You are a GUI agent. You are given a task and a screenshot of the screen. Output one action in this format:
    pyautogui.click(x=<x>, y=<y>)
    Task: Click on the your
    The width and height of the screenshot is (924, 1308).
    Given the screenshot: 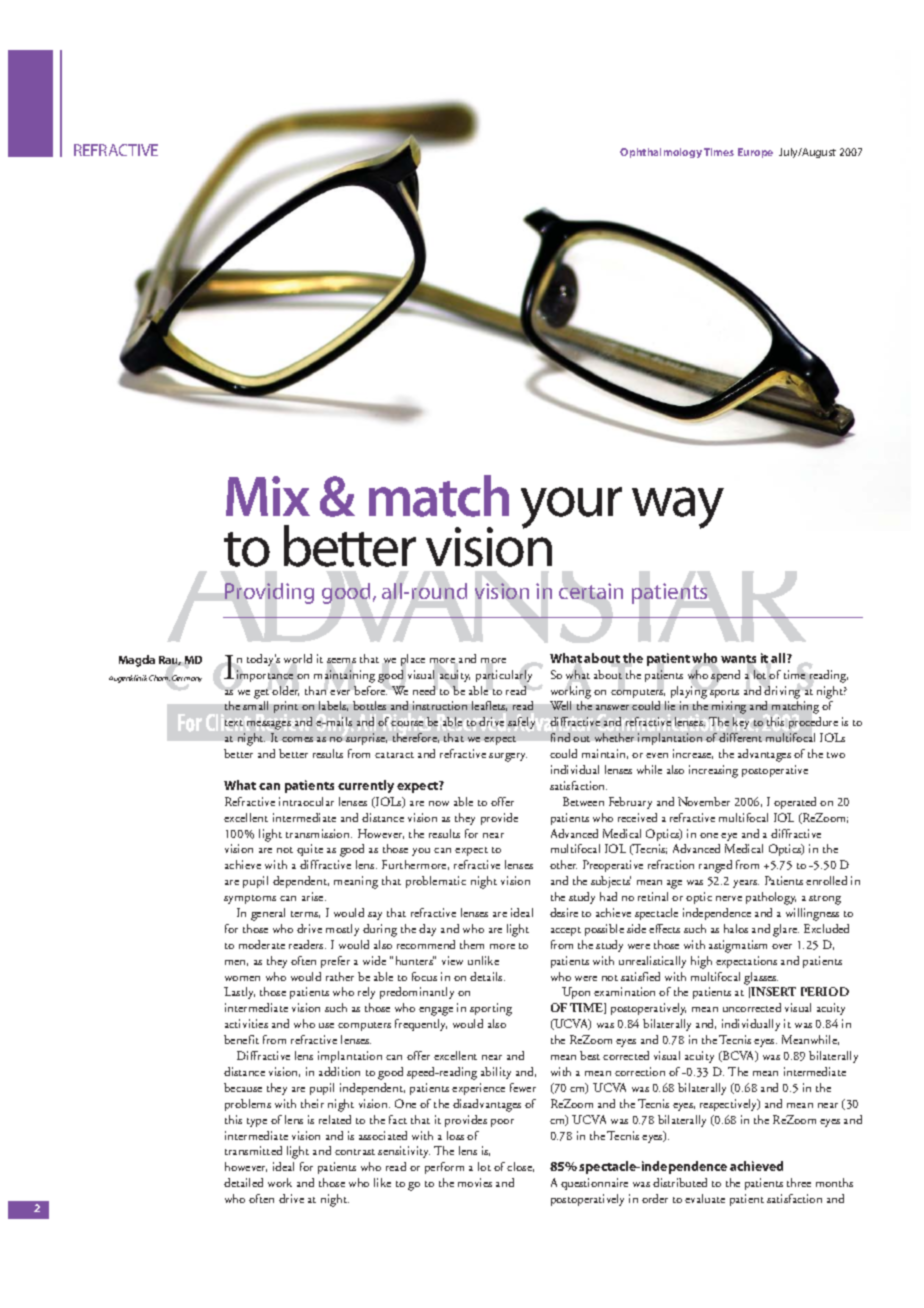 What is the action you would take?
    pyautogui.click(x=571, y=508)
